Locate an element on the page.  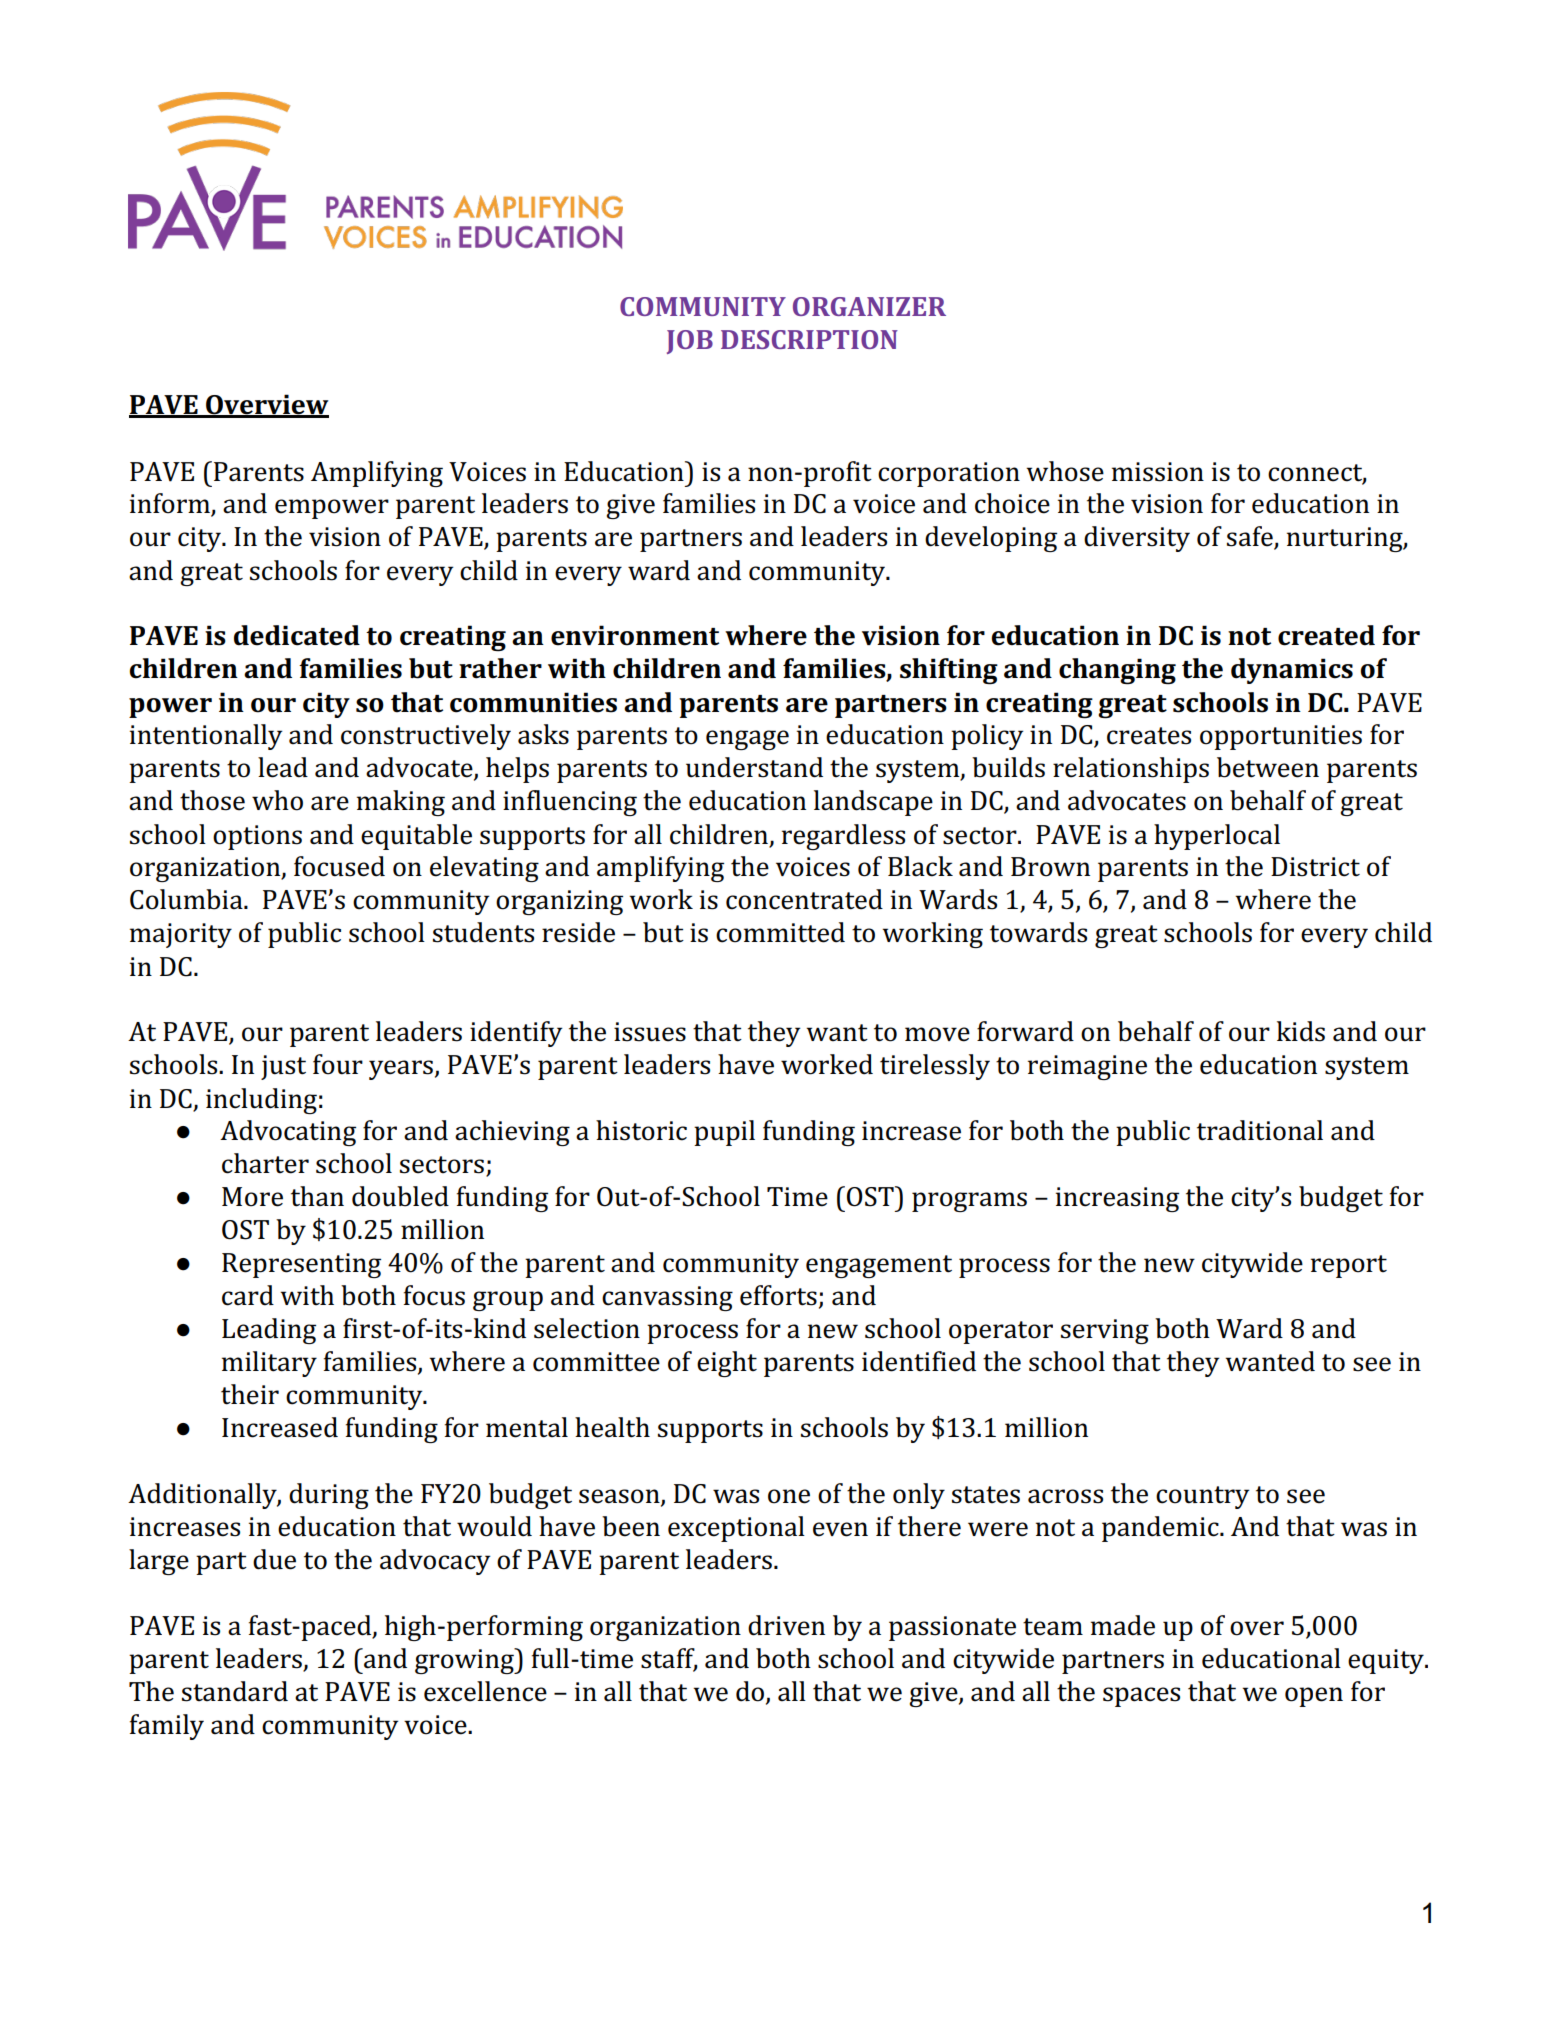
options is located at coordinates (257, 837).
